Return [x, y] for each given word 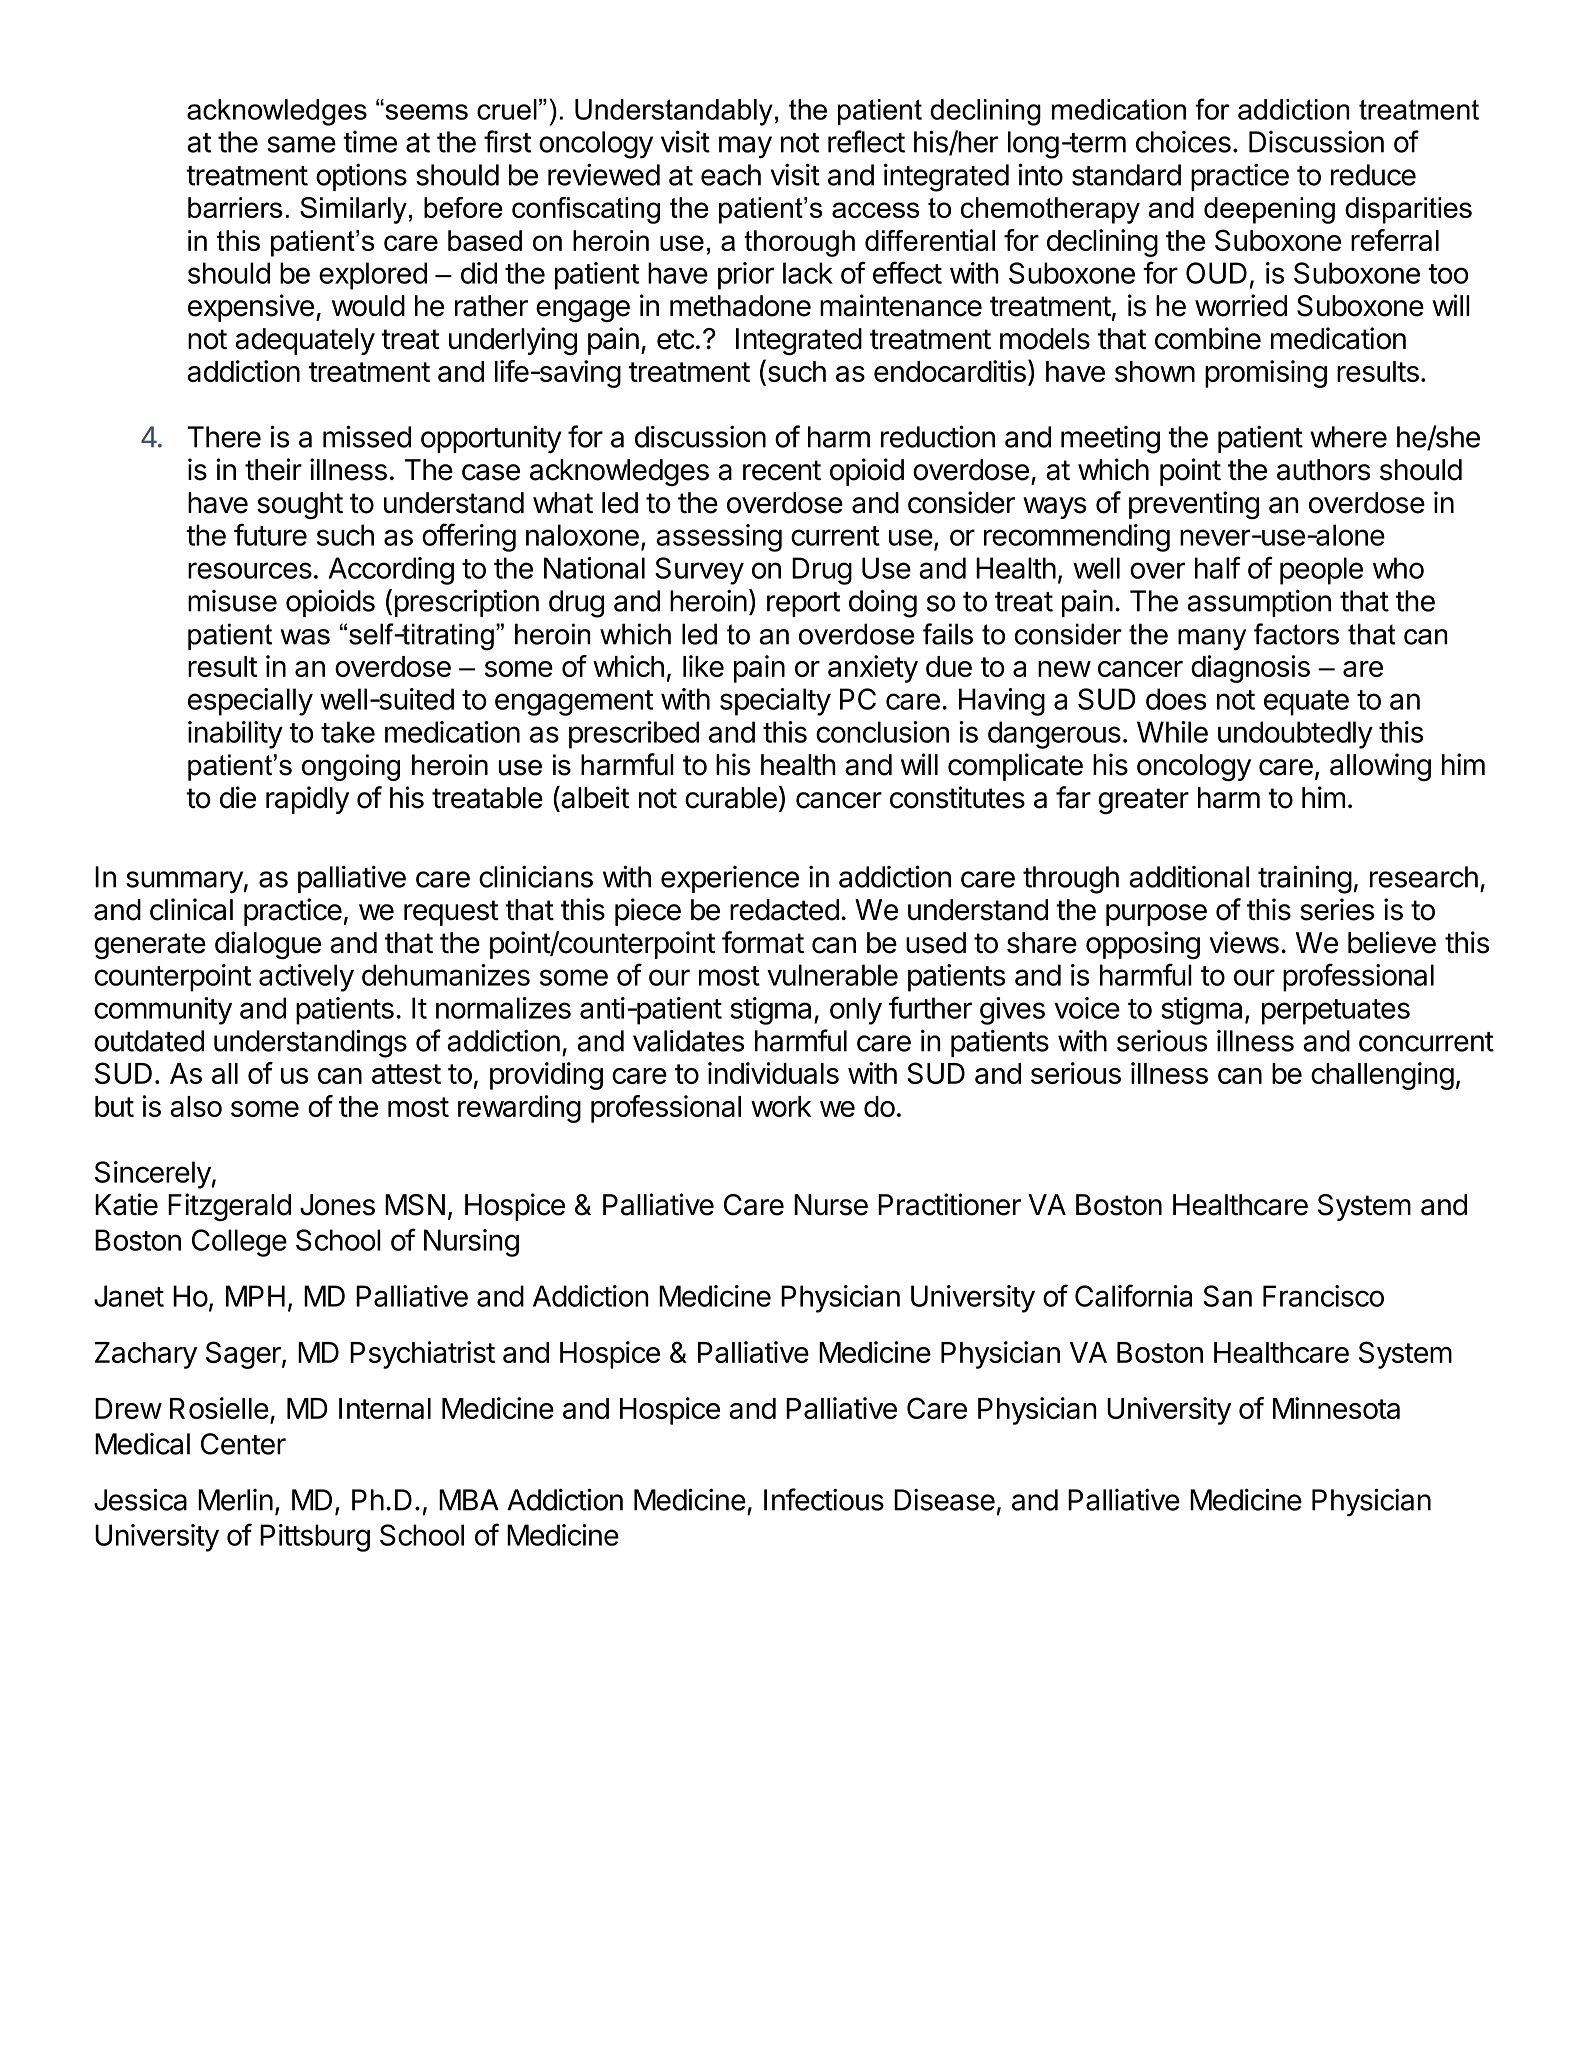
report [803, 604]
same [301, 144]
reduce [1373, 175]
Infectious [824, 1499]
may [745, 147]
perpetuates [1336, 1012]
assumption [1259, 603]
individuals [773, 1073]
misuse [232, 601]
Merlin [235, 1500]
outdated [149, 1041]
